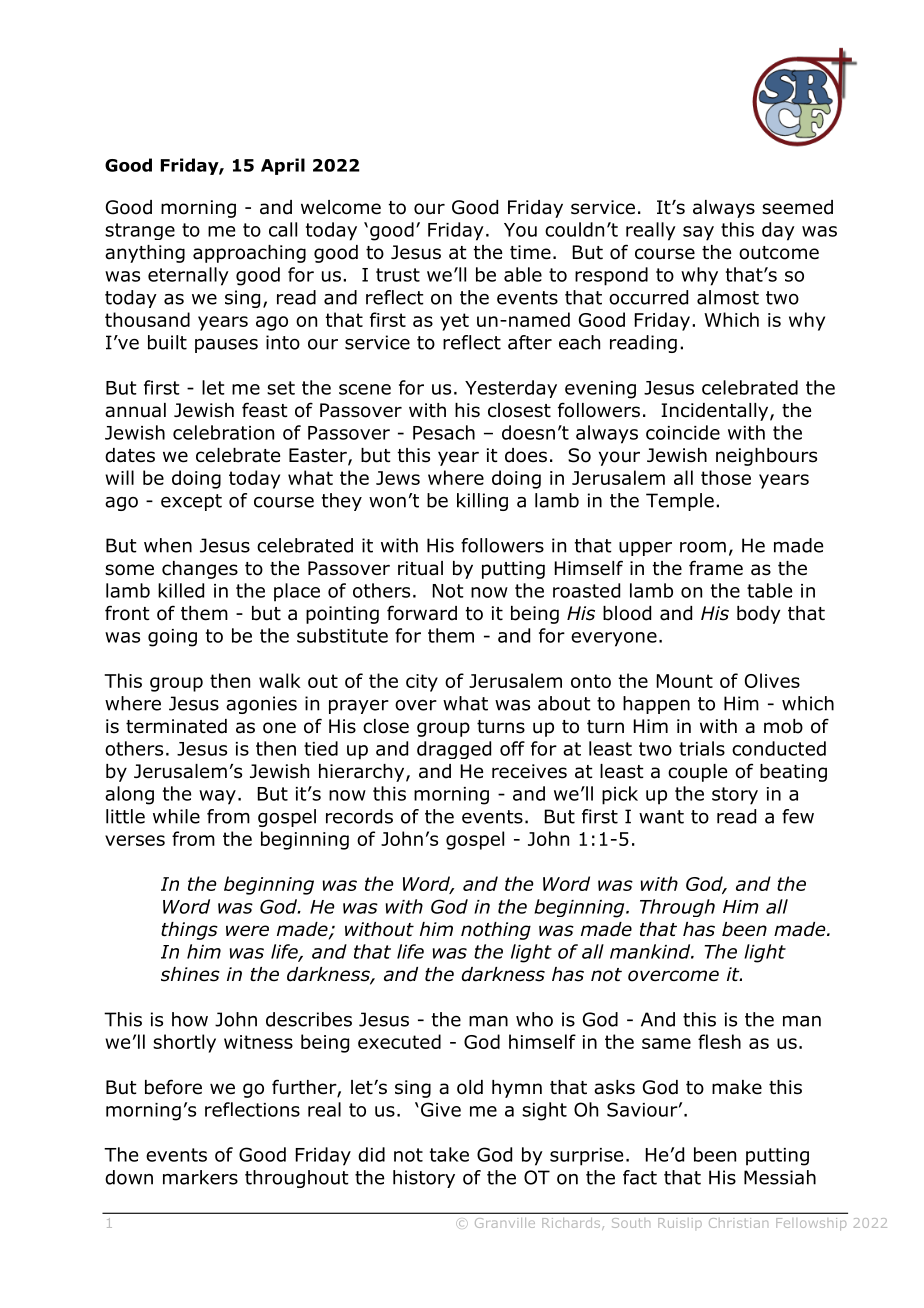 This page has width=924, height=1308. Describe the element at coordinates (176, 816) in the page. I see `while` at that location.
